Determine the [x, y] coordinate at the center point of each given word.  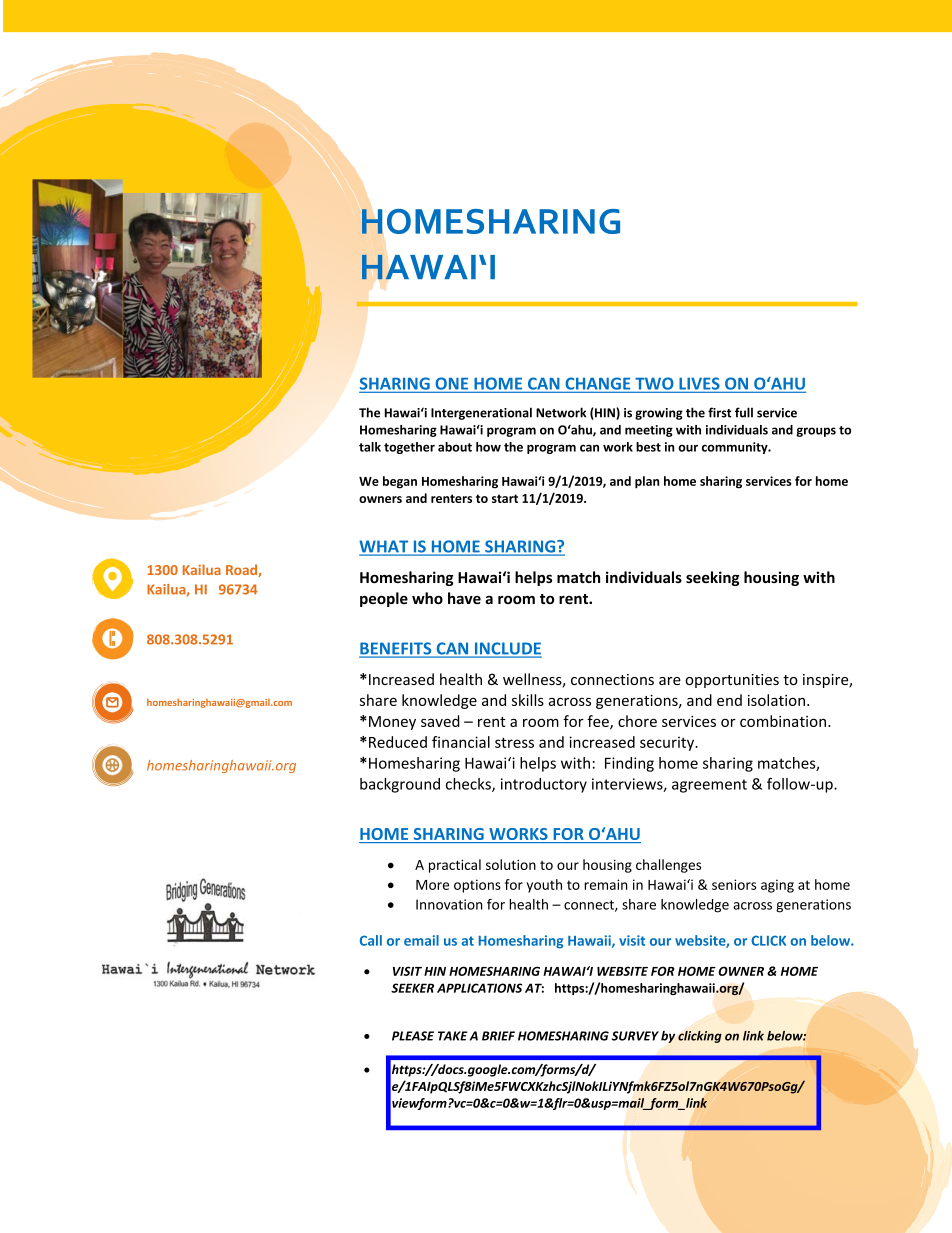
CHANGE [598, 384]
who [427, 598]
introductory [544, 785]
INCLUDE [507, 649]
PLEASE [413, 1036]
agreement [709, 786]
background [400, 785]
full [744, 412]
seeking [713, 578]
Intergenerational [481, 413]
